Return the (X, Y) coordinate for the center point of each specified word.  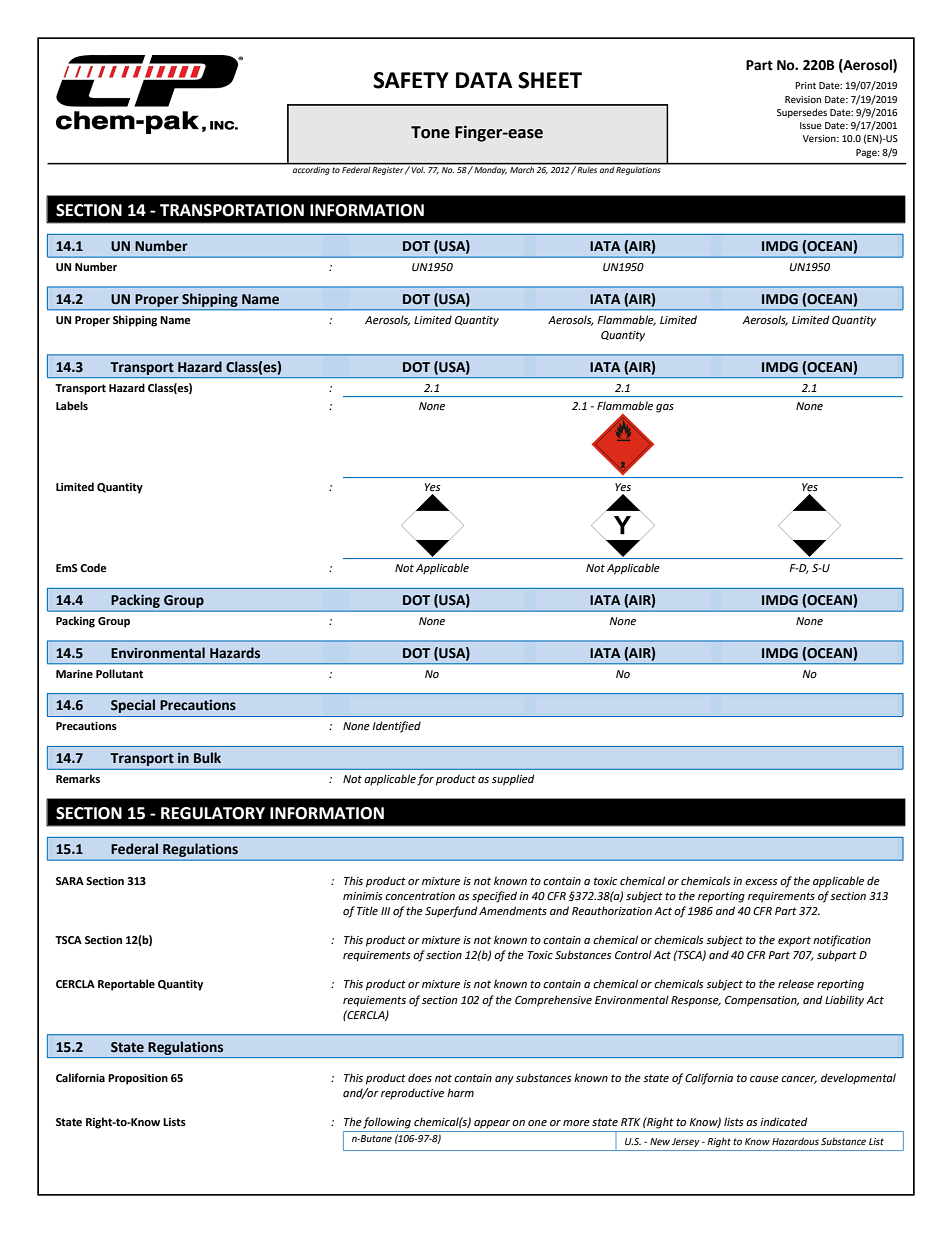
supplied (513, 780)
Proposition (138, 1079)
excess (761, 882)
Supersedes (802, 113)
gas (665, 408)
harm (460, 1092)
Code (93, 567)
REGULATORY (213, 813)
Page (867, 153)
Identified (396, 727)
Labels (72, 405)
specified (494, 897)
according (311, 169)
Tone (430, 132)
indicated (784, 1121)
